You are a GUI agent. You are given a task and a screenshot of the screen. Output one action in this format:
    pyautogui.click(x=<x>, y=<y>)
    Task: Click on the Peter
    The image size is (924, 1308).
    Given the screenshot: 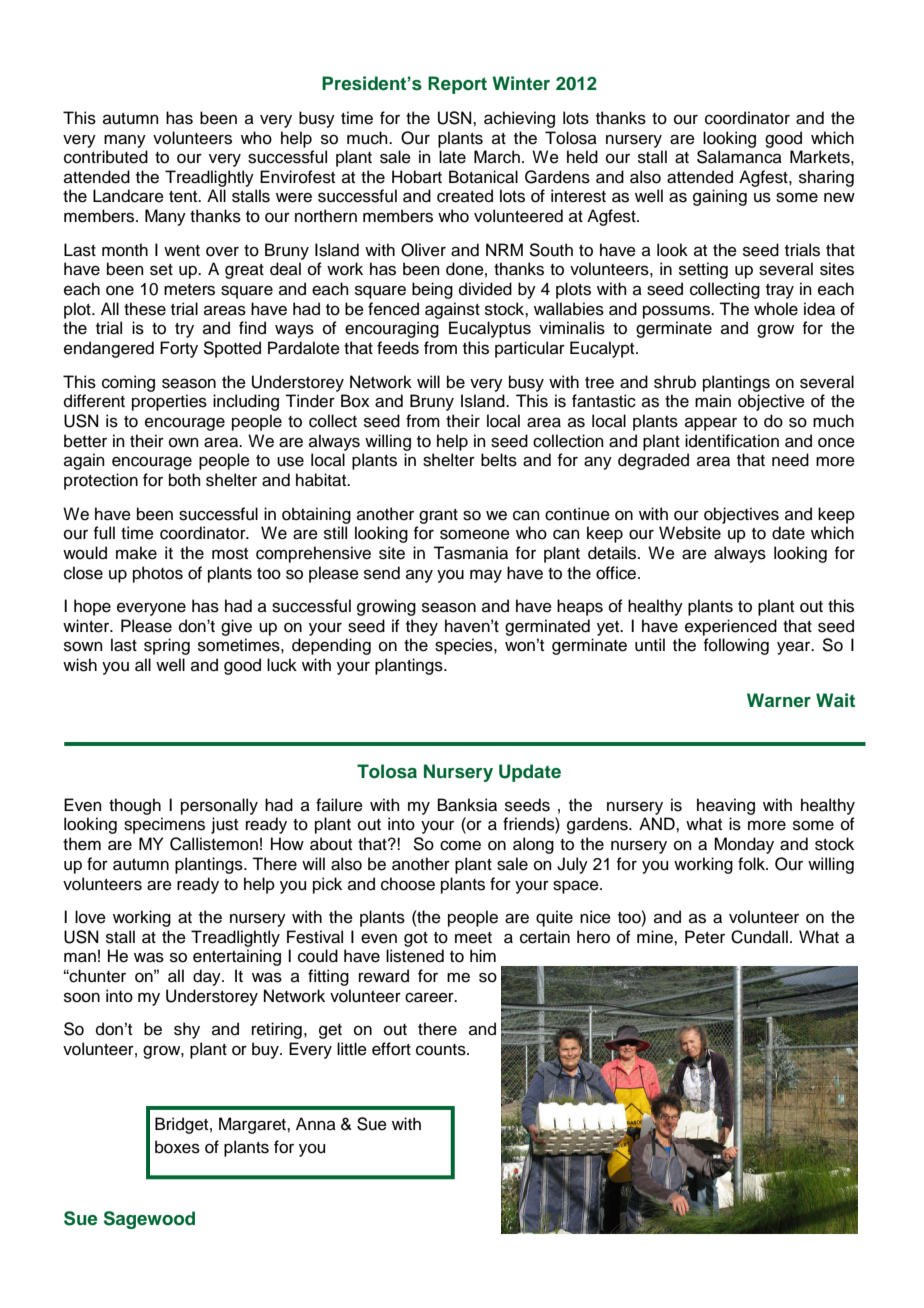 What is the action you would take?
    pyautogui.click(x=705, y=937)
